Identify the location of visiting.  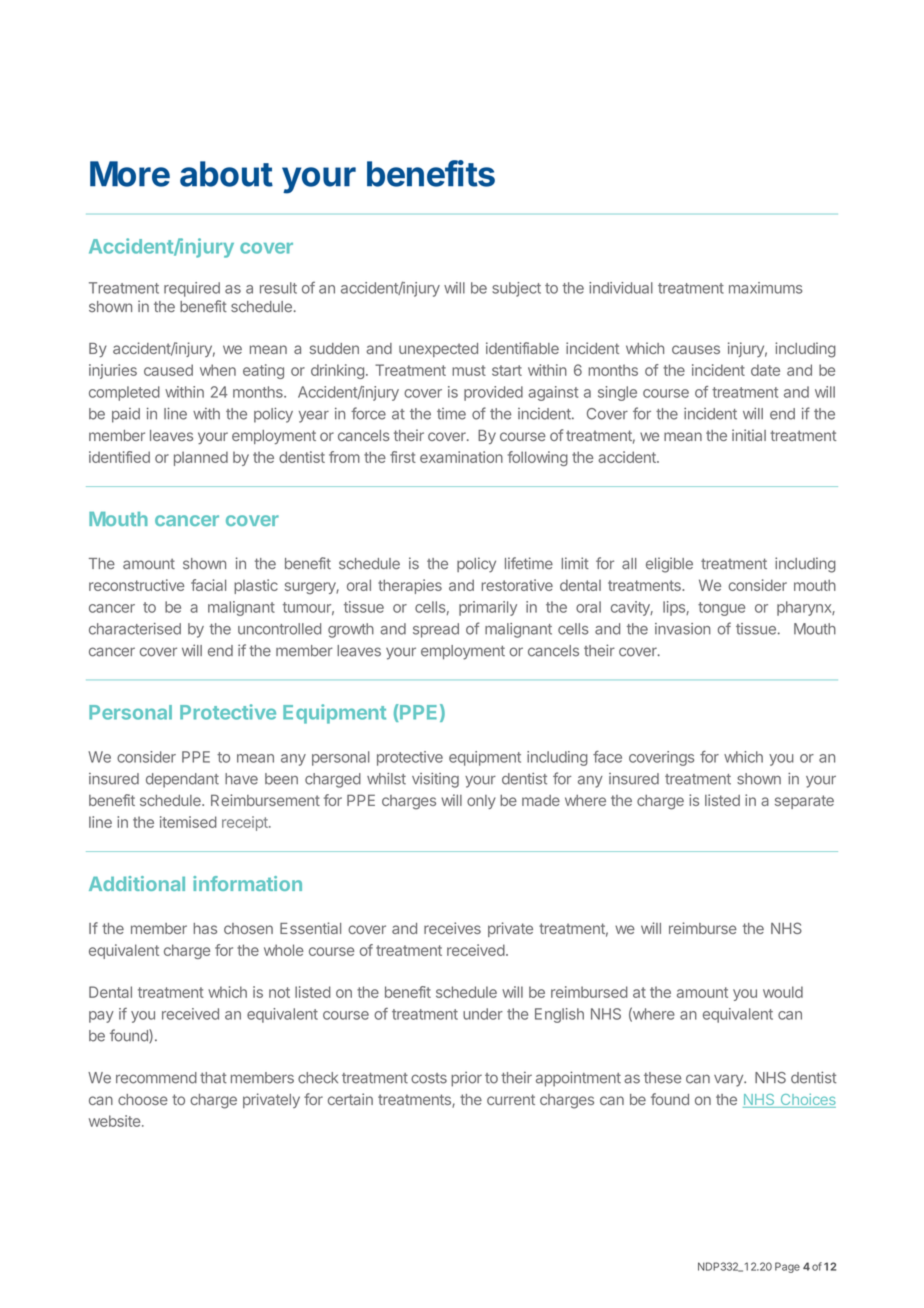
(435, 780).
